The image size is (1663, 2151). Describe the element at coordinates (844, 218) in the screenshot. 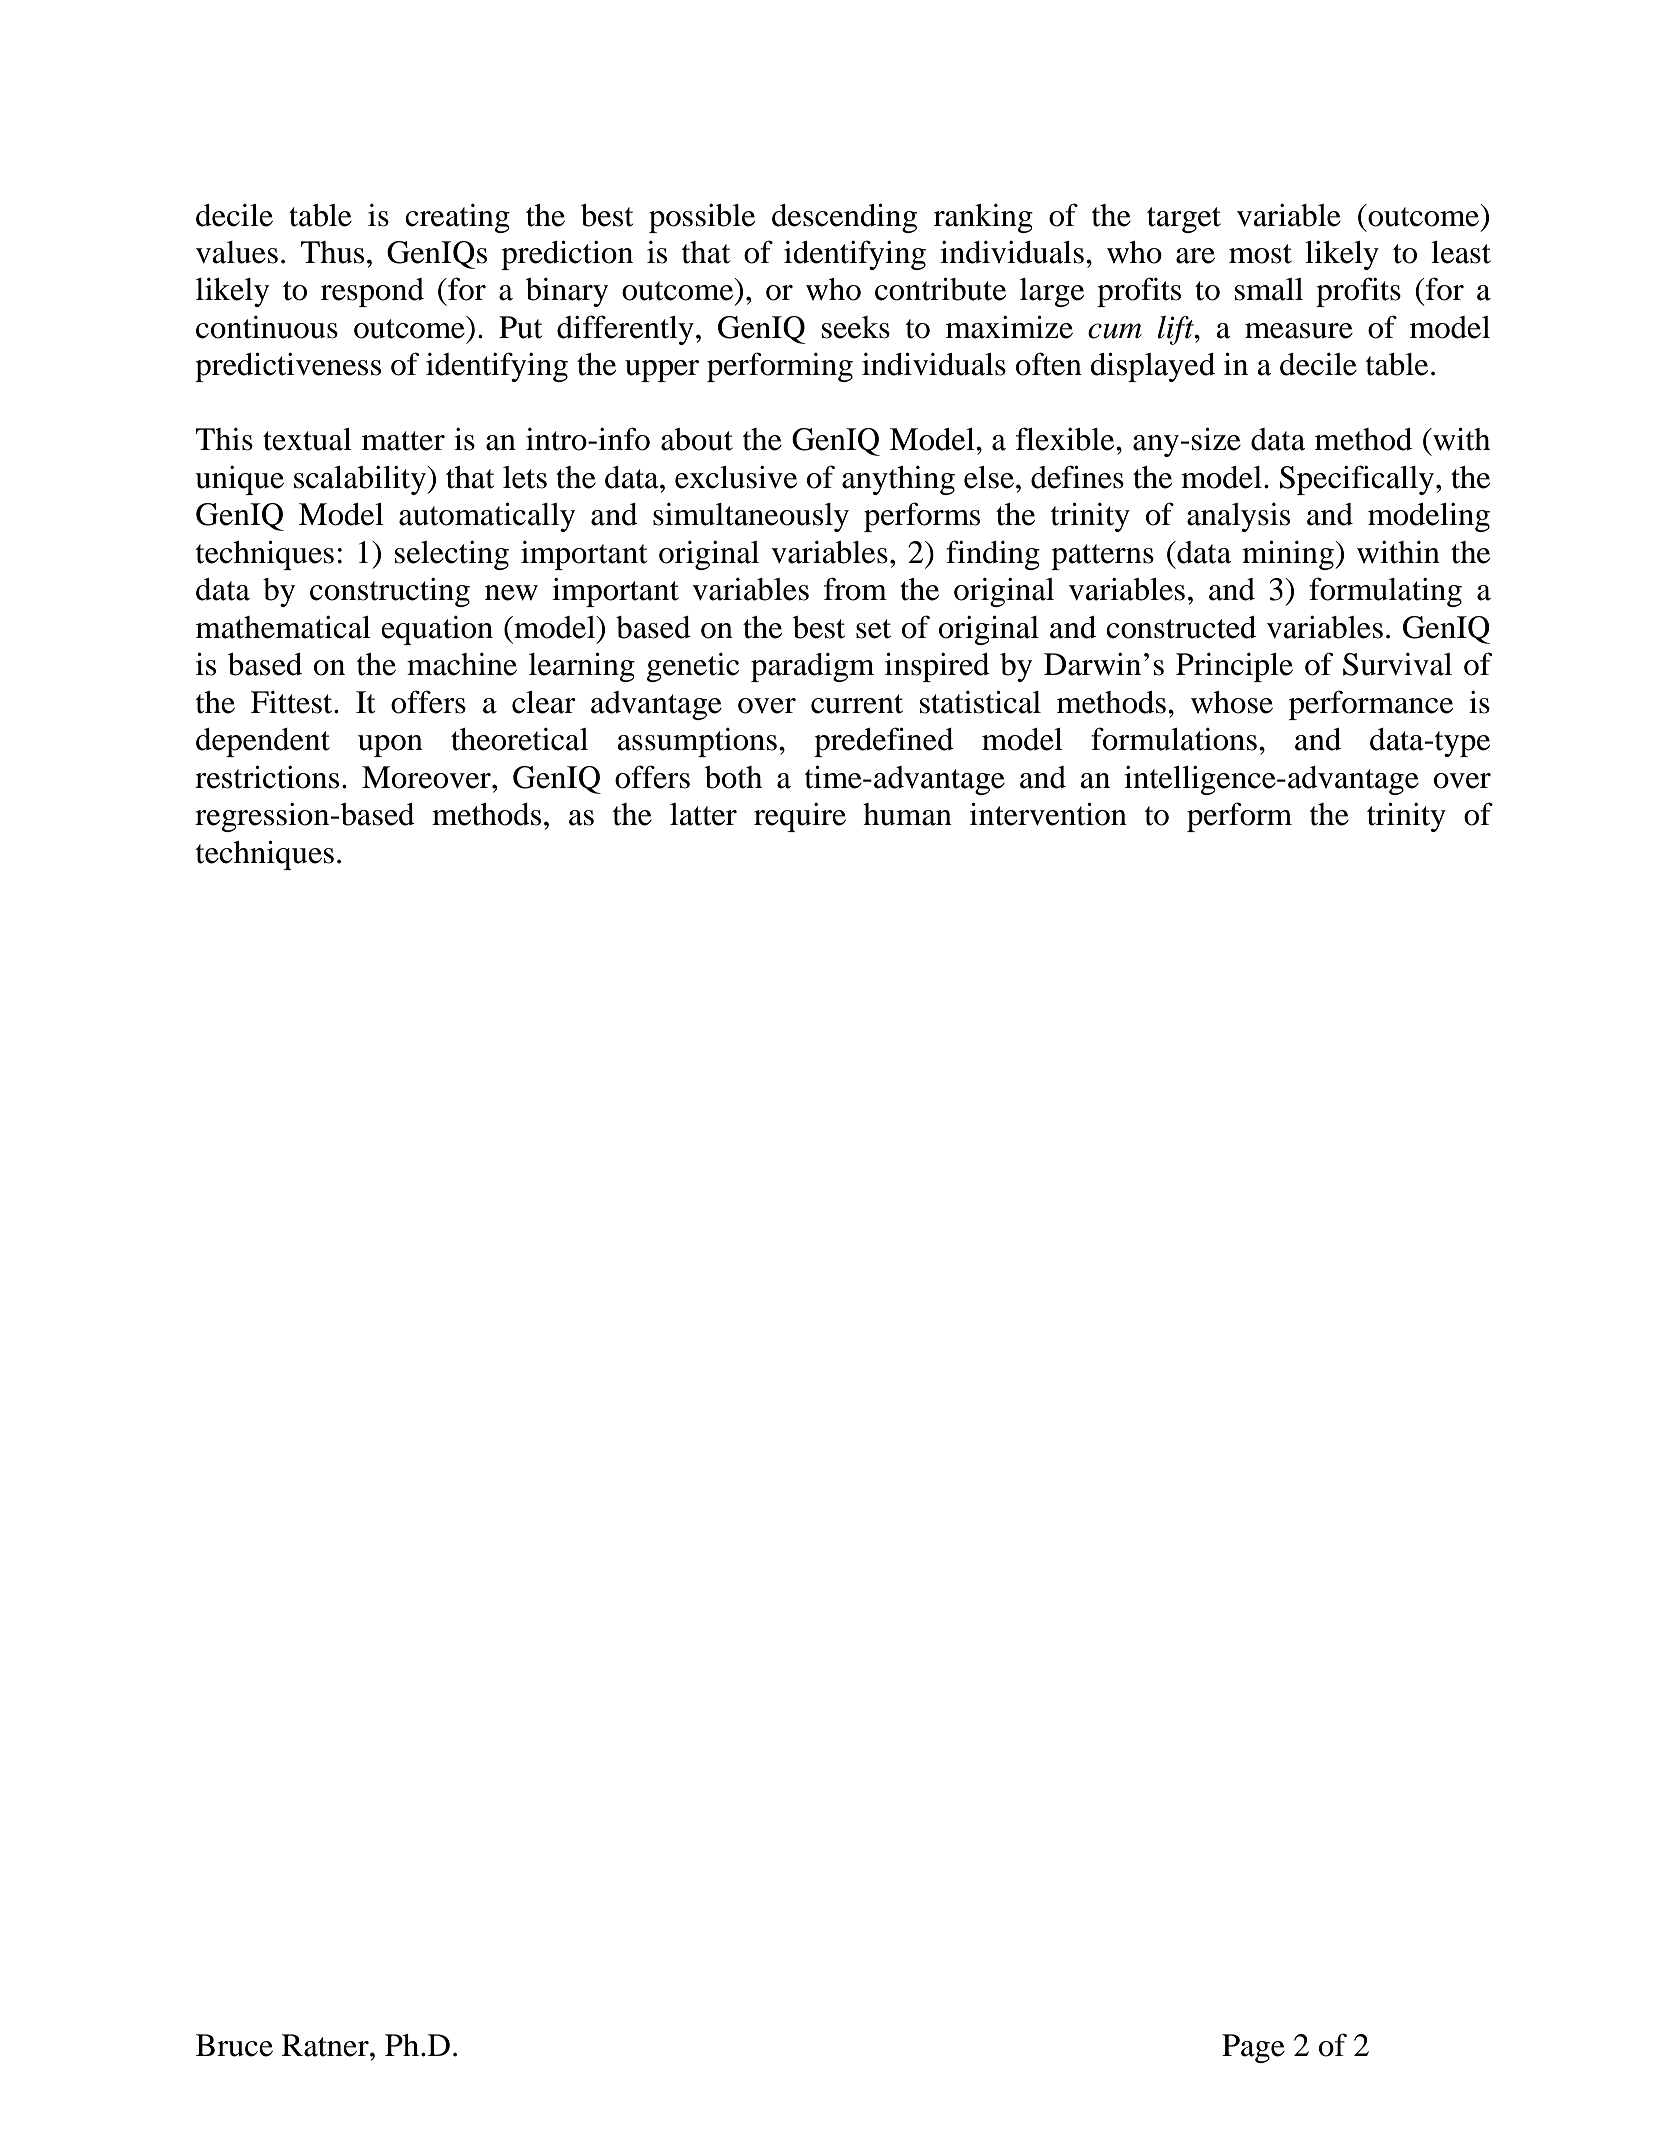

I see `descending` at that location.
